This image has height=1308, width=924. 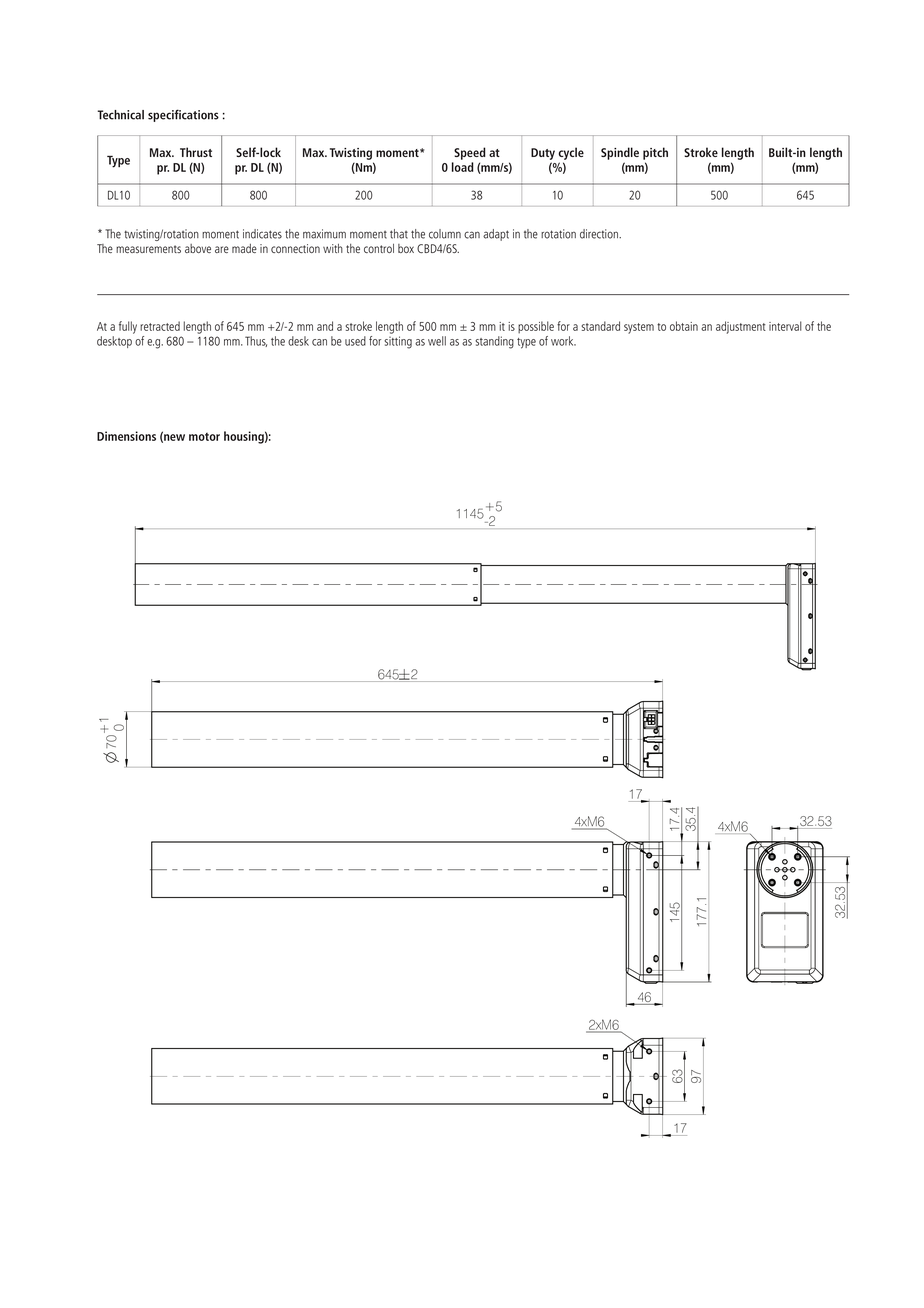 I want to click on box, so click(x=406, y=248).
